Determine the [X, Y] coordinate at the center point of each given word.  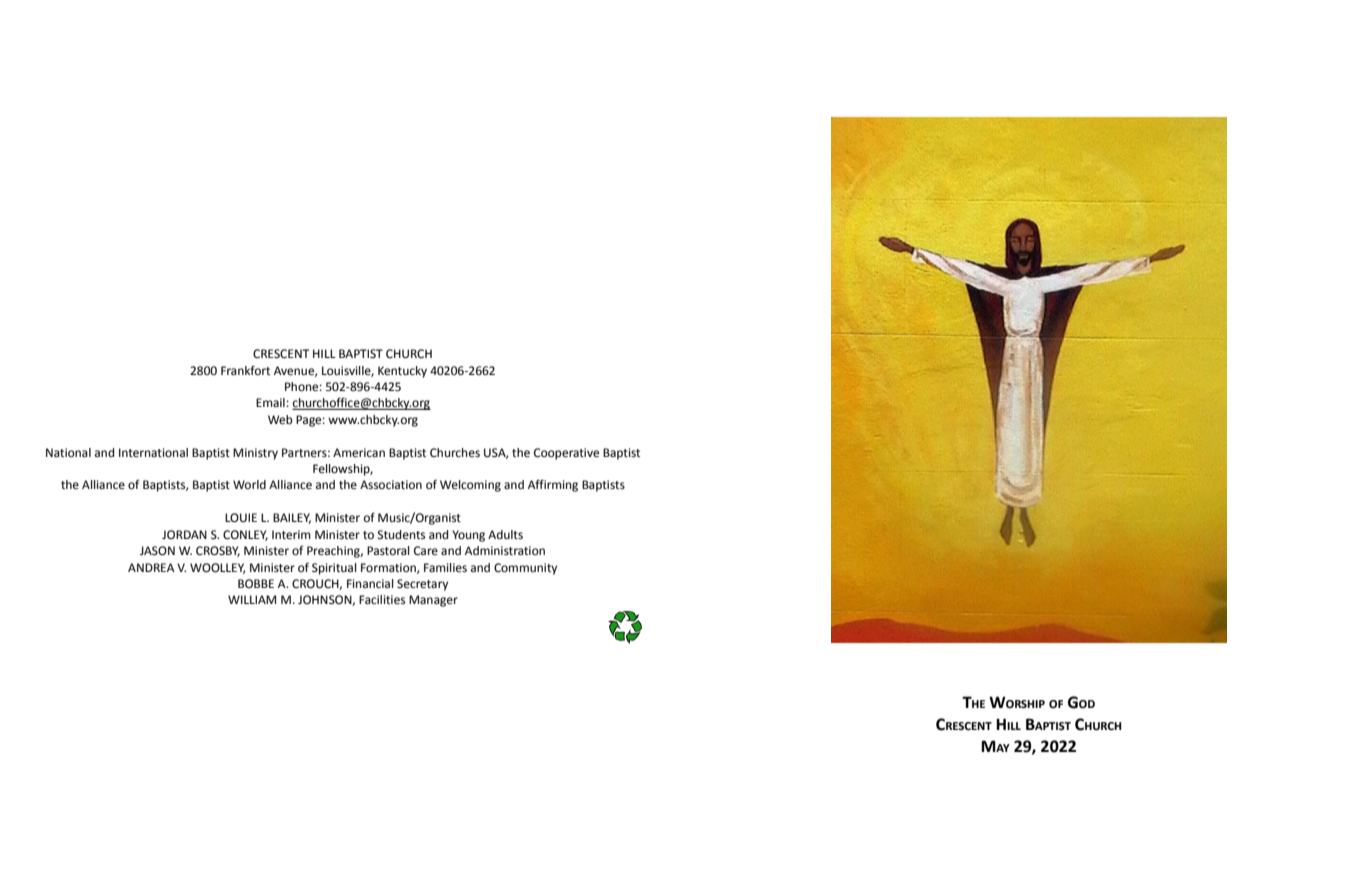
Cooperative [566, 454]
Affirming [553, 485]
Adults [505, 535]
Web [280, 420]
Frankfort [245, 370]
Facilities [382, 600]
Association [391, 485]
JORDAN [184, 534]
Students [401, 534]
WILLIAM [252, 599]
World [249, 484]
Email [271, 402]
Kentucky [402, 372]
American [359, 453]
